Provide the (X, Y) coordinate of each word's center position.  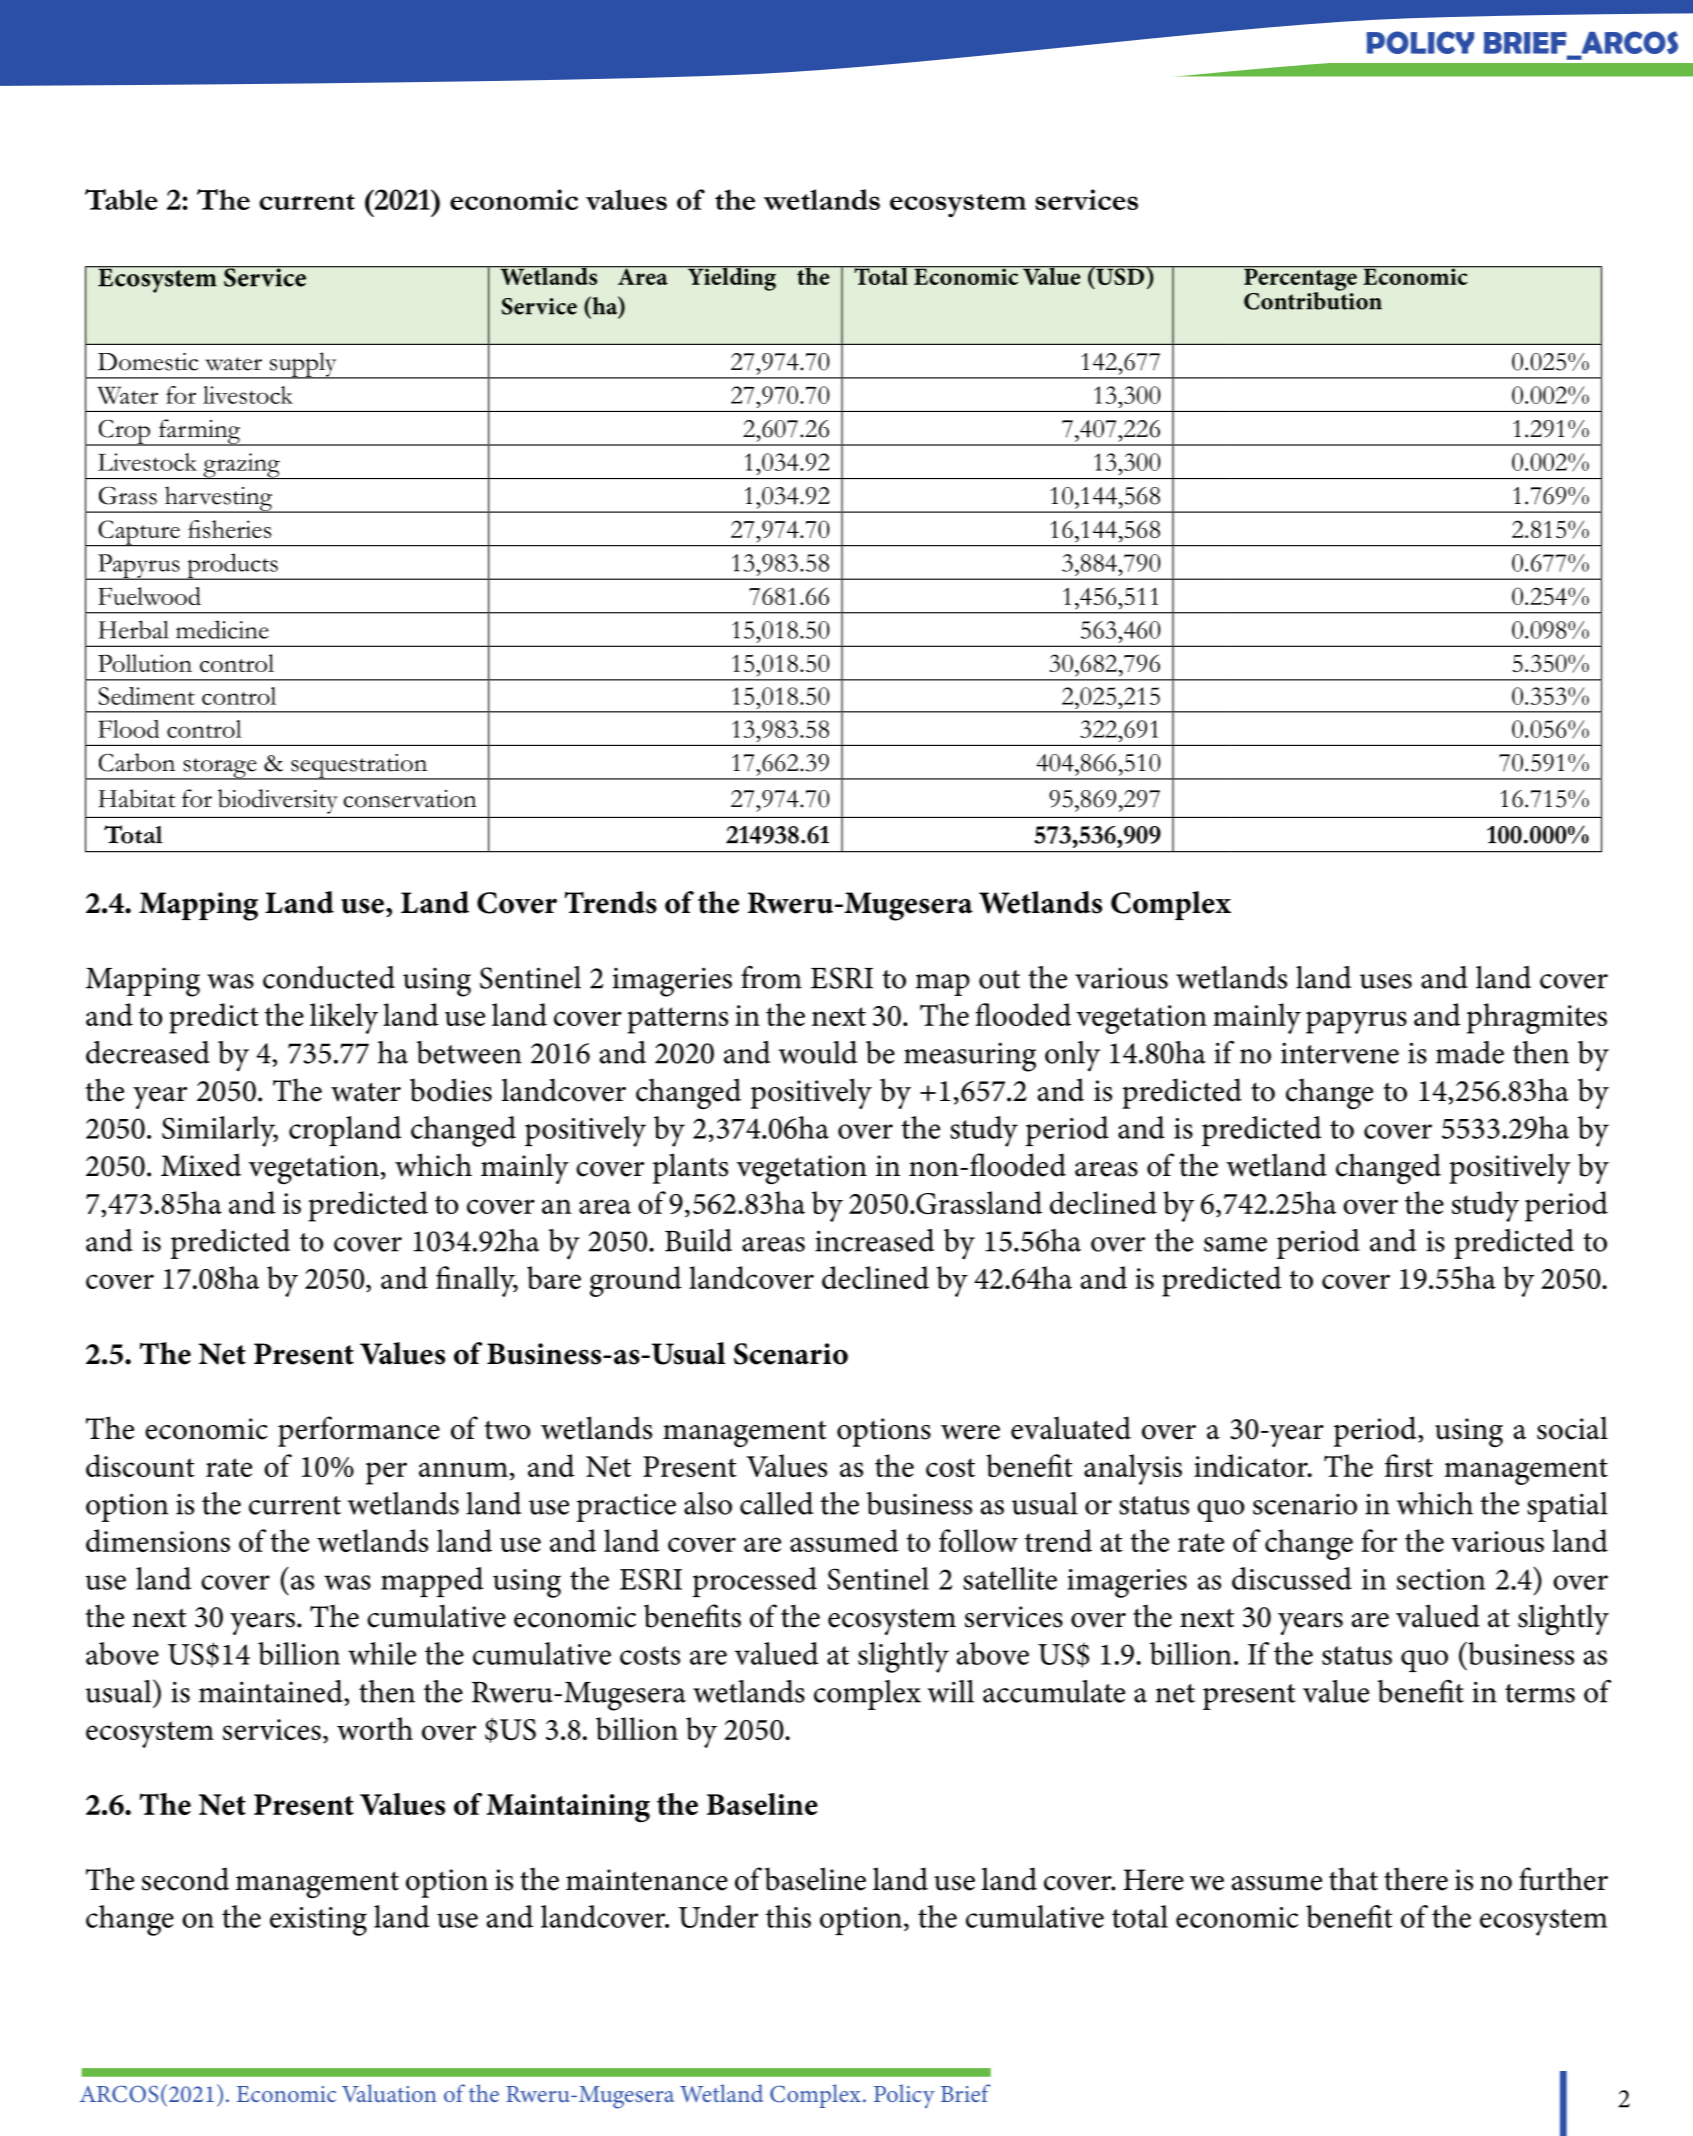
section (1441, 1579)
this (788, 1916)
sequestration (359, 767)
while (382, 1653)
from (771, 977)
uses (1386, 981)
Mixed (201, 1165)
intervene (1340, 1053)
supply (303, 365)
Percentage (1300, 279)
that (1353, 1879)
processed (755, 1582)
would (817, 1052)
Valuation (389, 2093)
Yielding (732, 278)
